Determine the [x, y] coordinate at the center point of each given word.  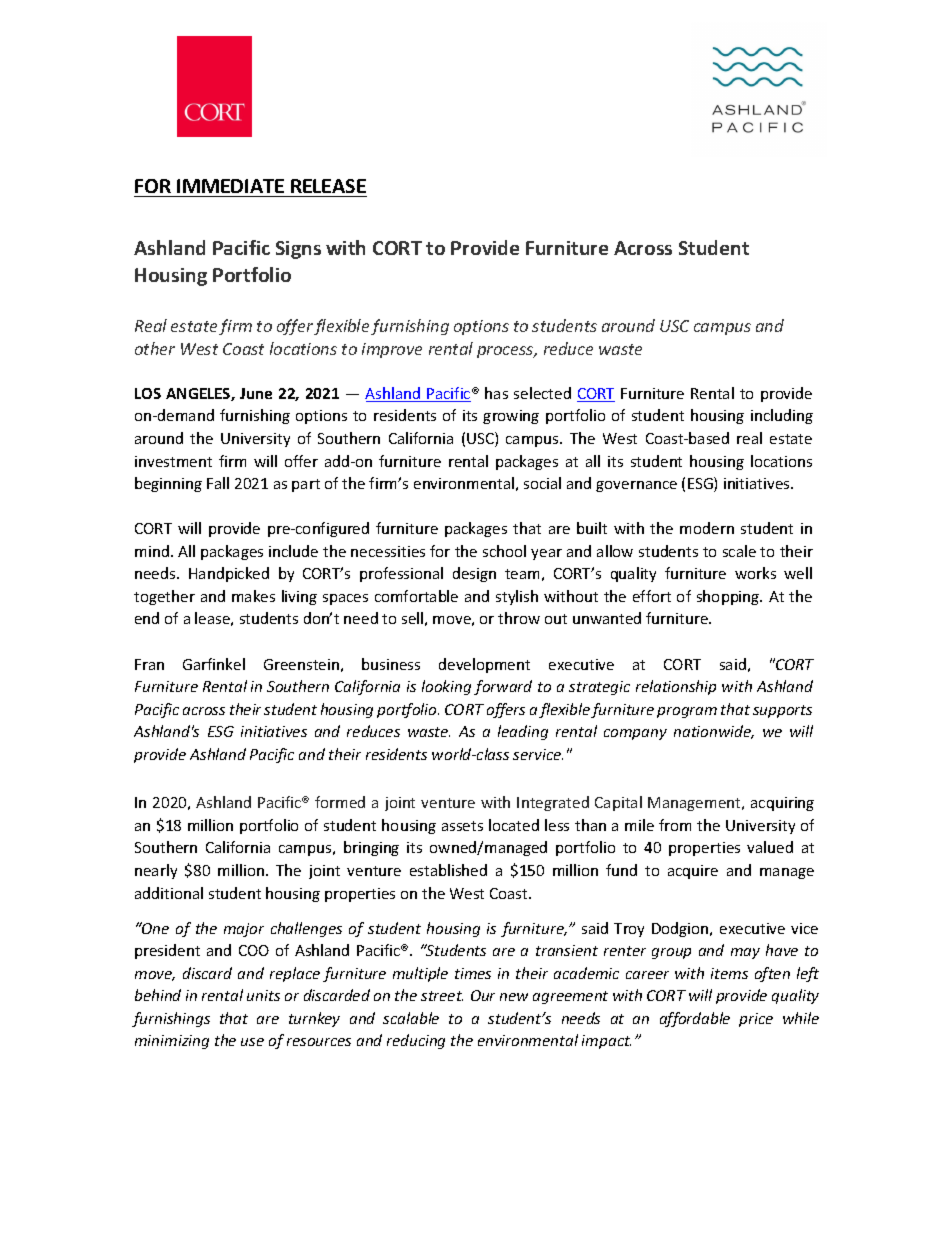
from [675, 825]
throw [519, 618]
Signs [298, 250]
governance [636, 486]
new [514, 997]
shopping [729, 597]
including [782, 416]
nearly [156, 871]
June [256, 393]
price [756, 1020]
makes [253, 596]
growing [511, 417]
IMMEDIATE [230, 186]
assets [462, 826]
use [252, 1042]
